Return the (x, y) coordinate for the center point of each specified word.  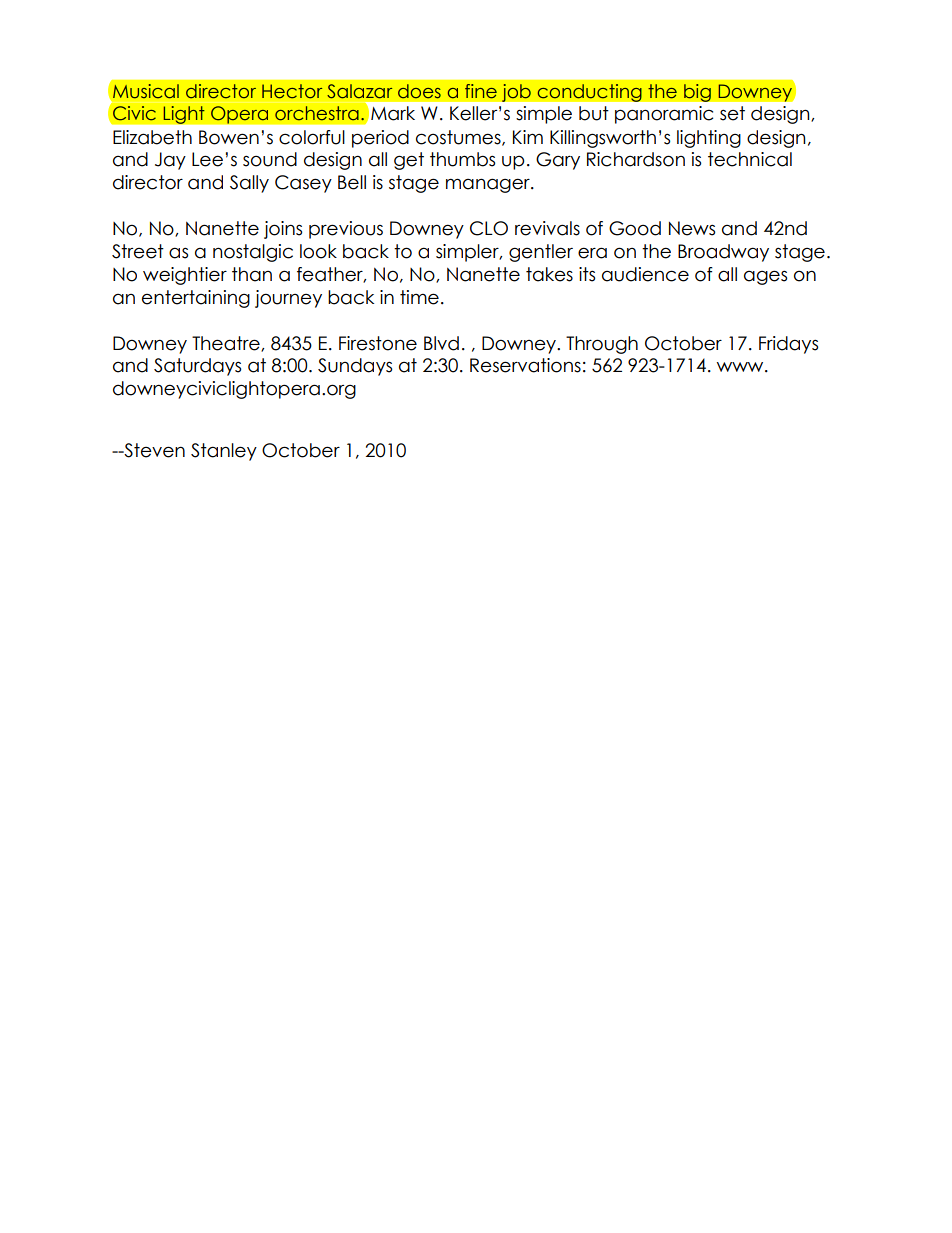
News (692, 228)
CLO (489, 228)
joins (283, 230)
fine (481, 91)
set (732, 113)
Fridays (788, 345)
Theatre (227, 344)
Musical (146, 91)
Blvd (441, 343)
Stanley (224, 452)
